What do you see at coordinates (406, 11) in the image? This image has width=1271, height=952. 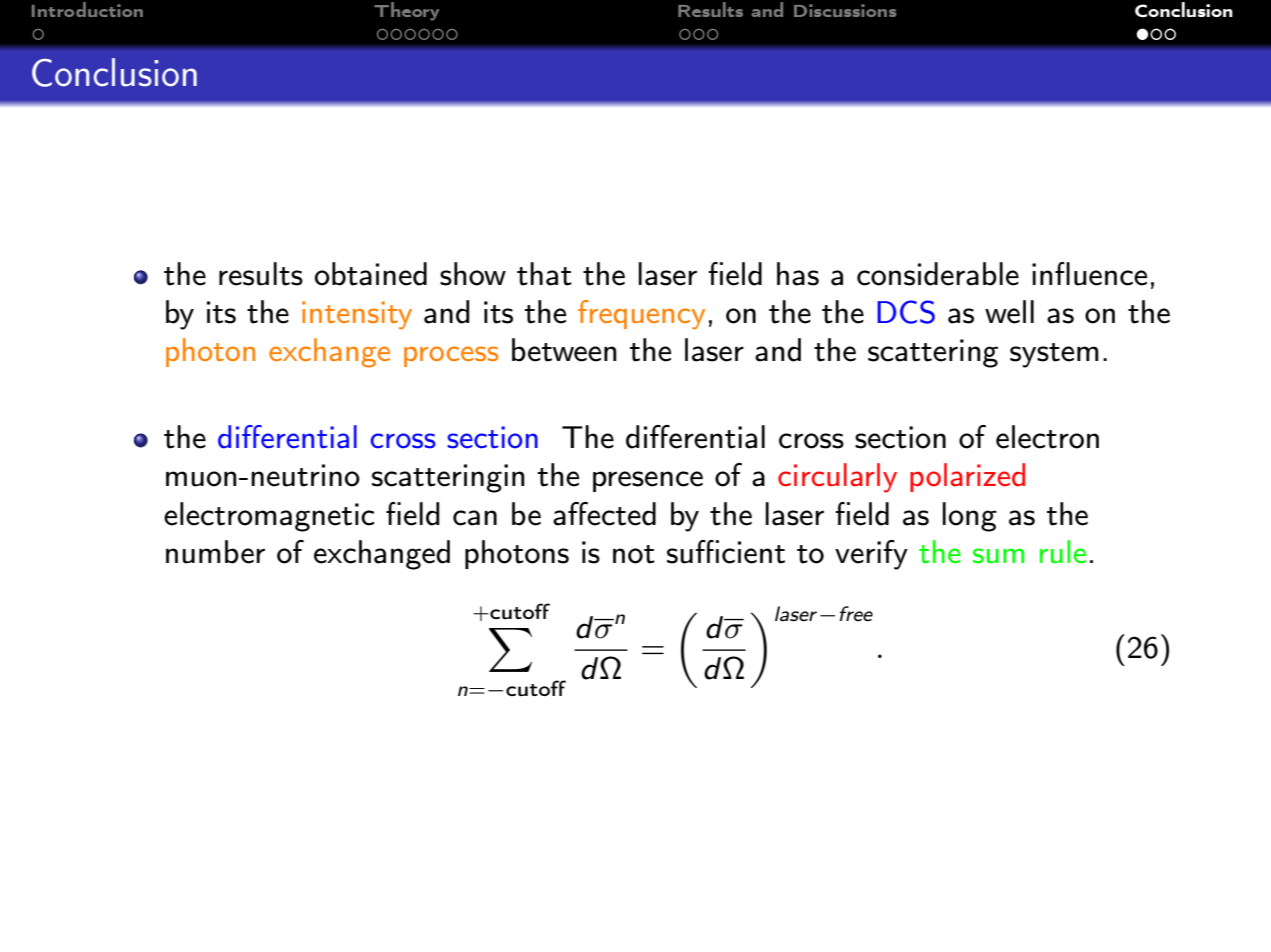 I see `Theory` at bounding box center [406, 11].
